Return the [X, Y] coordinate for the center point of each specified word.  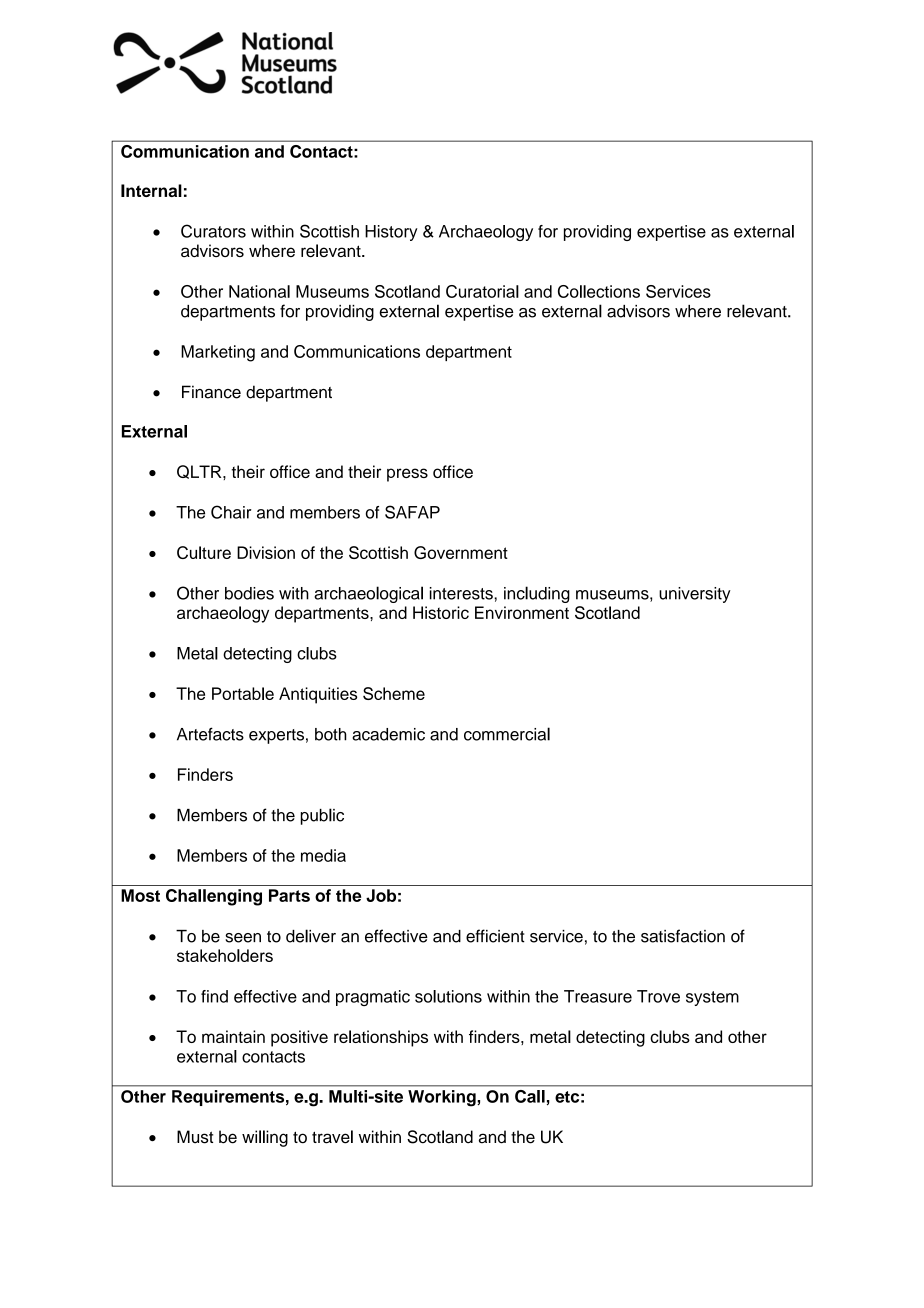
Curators [213, 231]
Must [195, 1137]
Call [530, 1096]
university [695, 595]
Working [443, 1098]
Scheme [394, 693]
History [391, 233]
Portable [243, 693]
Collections [599, 291]
